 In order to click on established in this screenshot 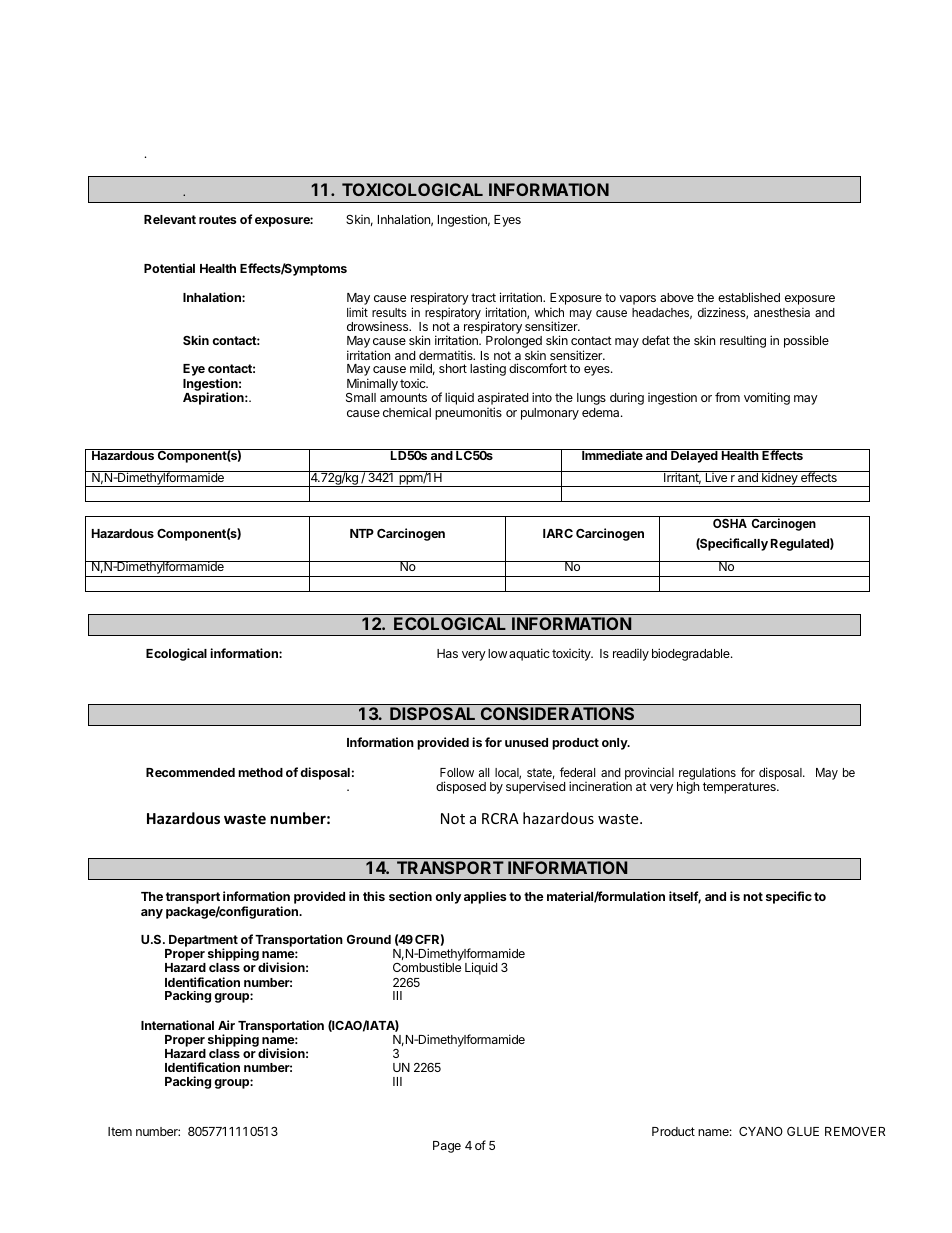, I will do `click(749, 297)`.
